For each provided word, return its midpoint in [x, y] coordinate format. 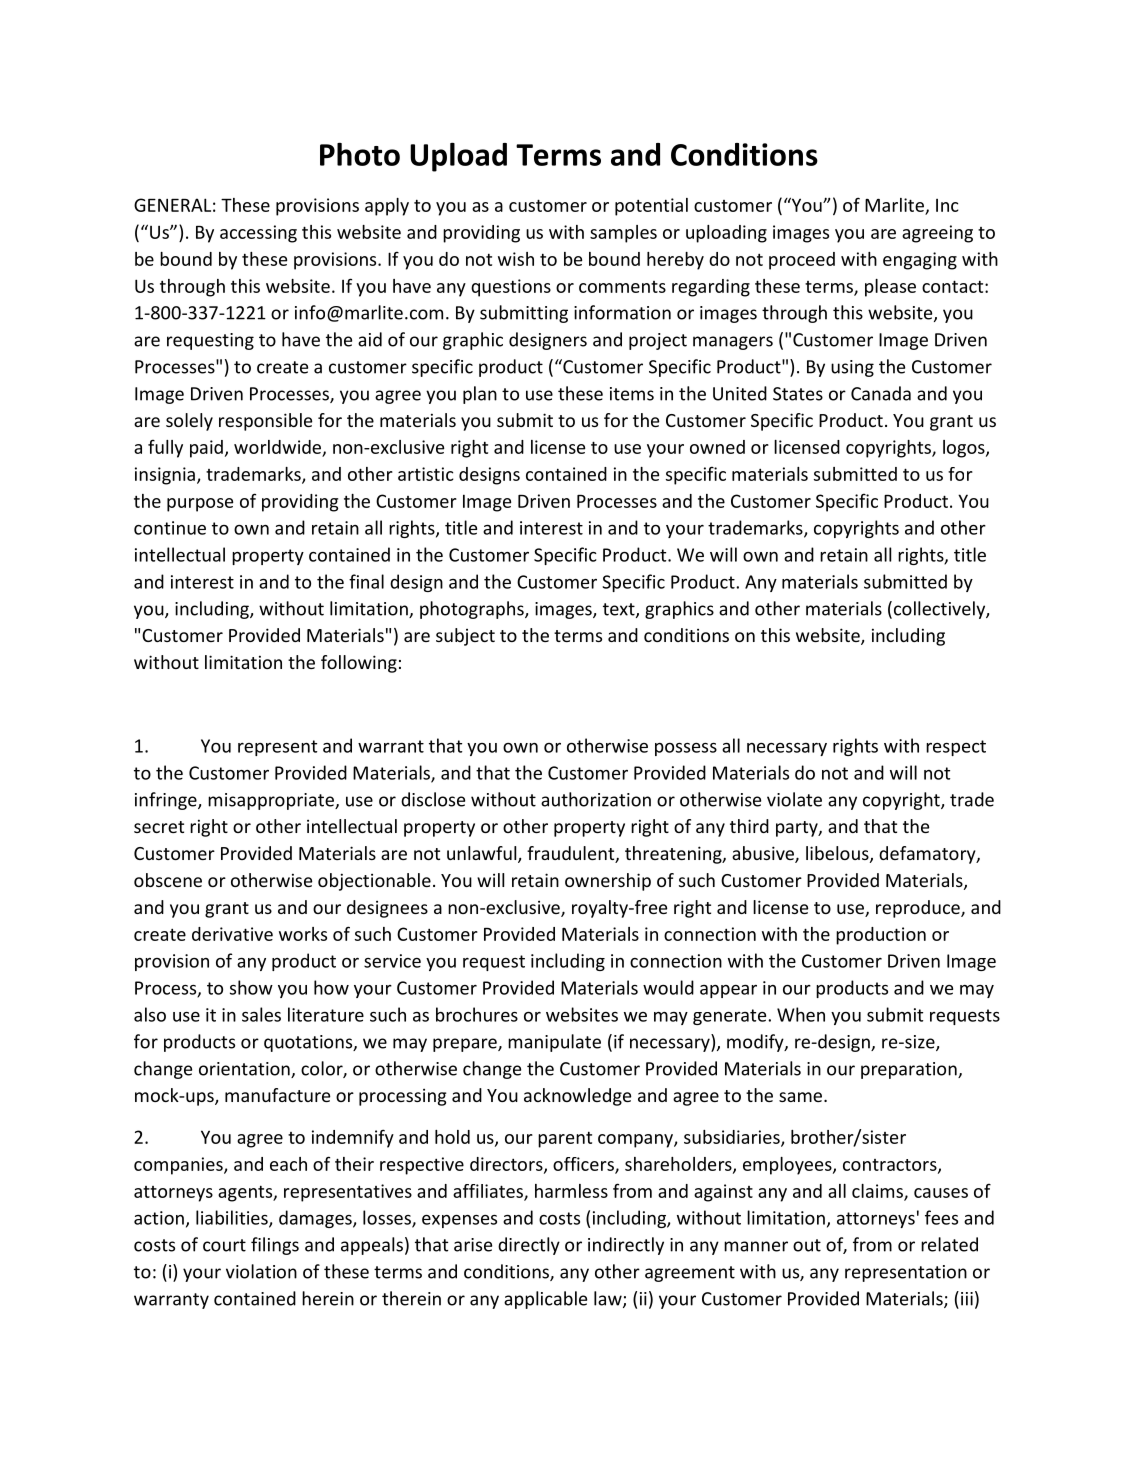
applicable [545, 1300]
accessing [258, 234]
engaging [920, 261]
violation [261, 1271]
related [949, 1244]
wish [516, 259]
